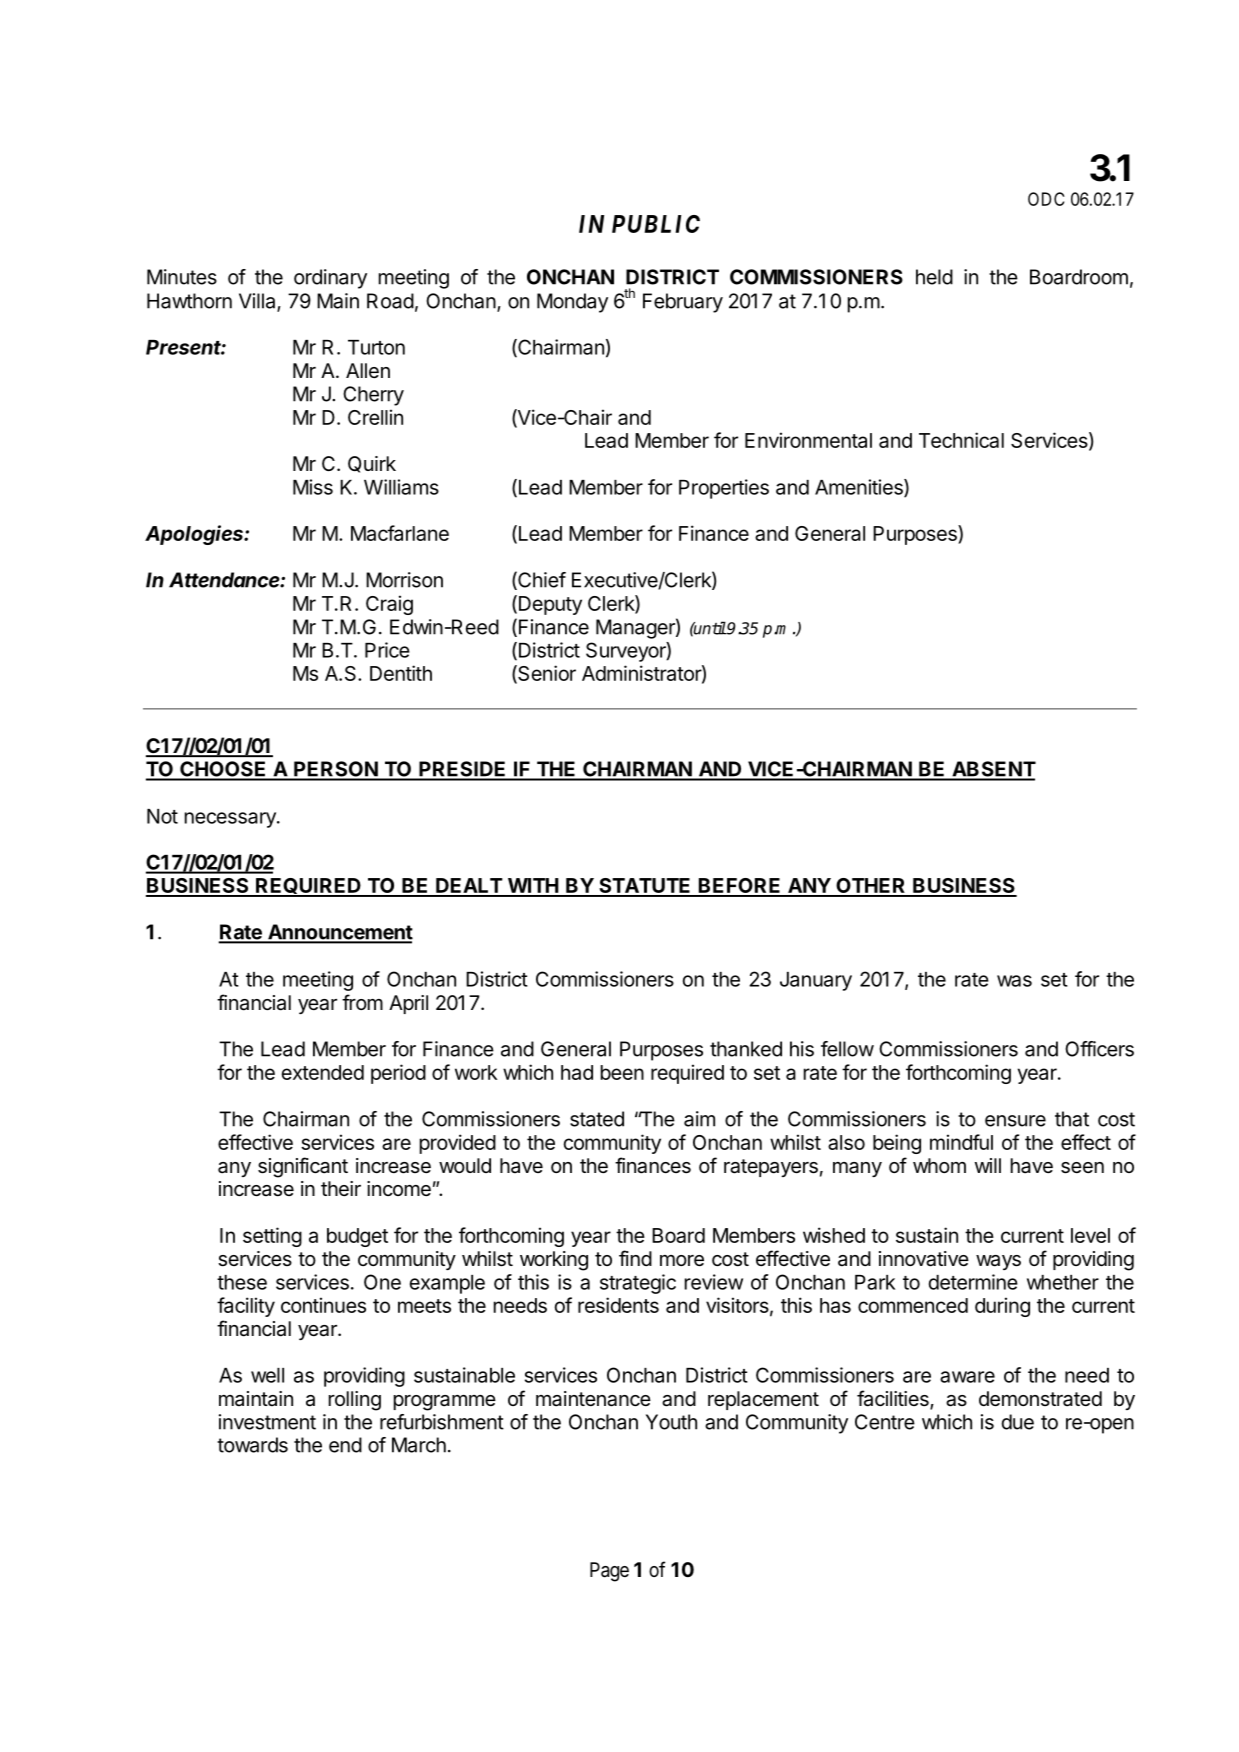 The height and width of the screenshot is (1752, 1239). I want to click on ordinary, so click(330, 279).
